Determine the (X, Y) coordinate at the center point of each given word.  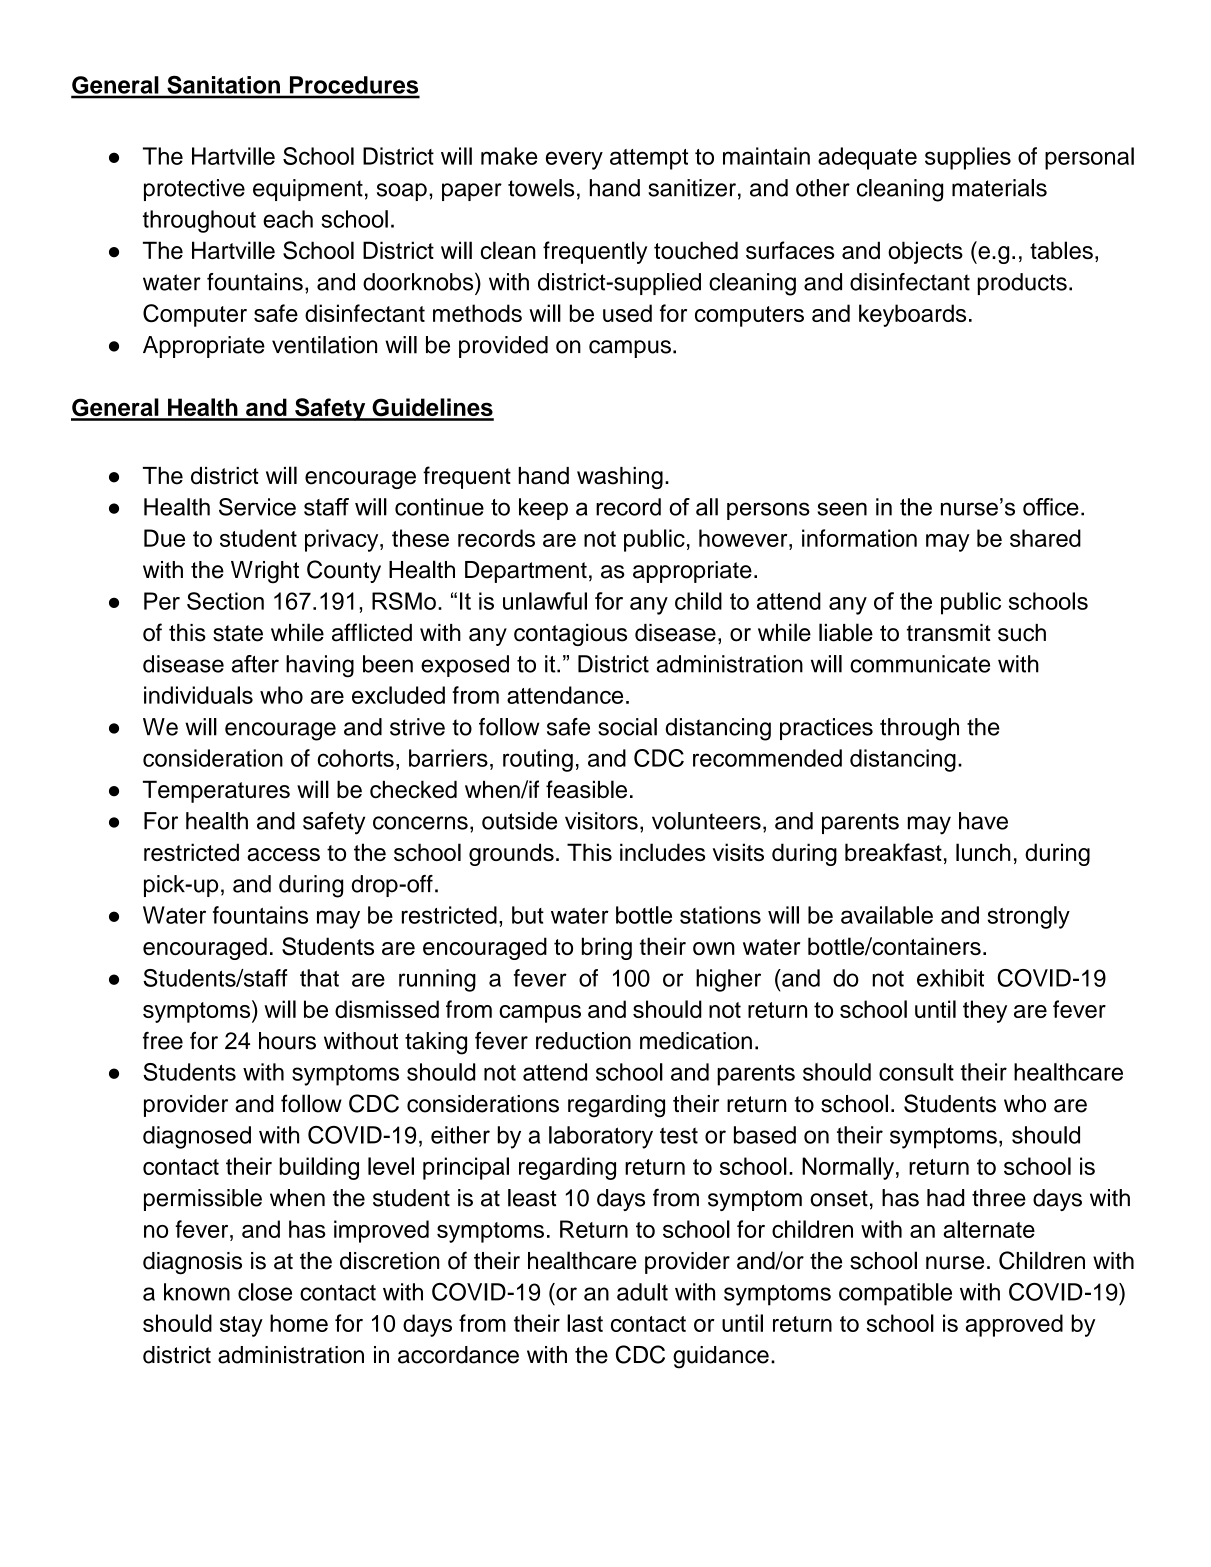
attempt (649, 159)
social (627, 727)
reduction (583, 1041)
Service (257, 507)
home (299, 1323)
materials (999, 188)
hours (287, 1041)
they (985, 1011)
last (585, 1323)
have (983, 821)
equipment (308, 190)
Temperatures (216, 791)
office (1051, 507)
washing (620, 478)
